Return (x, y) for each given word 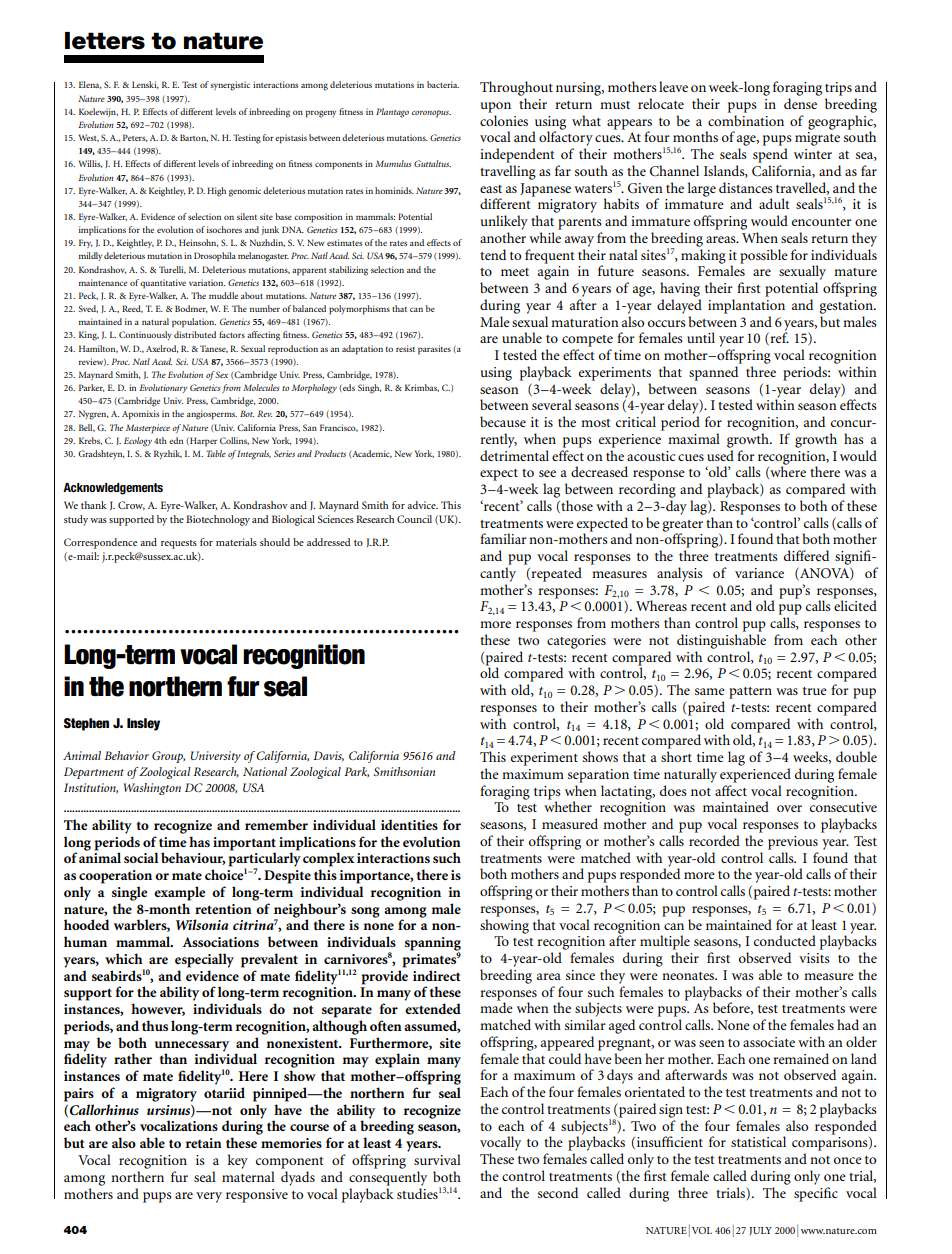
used (720, 455)
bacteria (443, 84)
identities (409, 824)
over (789, 808)
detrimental (514, 455)
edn (176, 440)
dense (800, 103)
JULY (760, 1231)
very (209, 1197)
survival (437, 1159)
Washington (152, 789)
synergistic (230, 86)
